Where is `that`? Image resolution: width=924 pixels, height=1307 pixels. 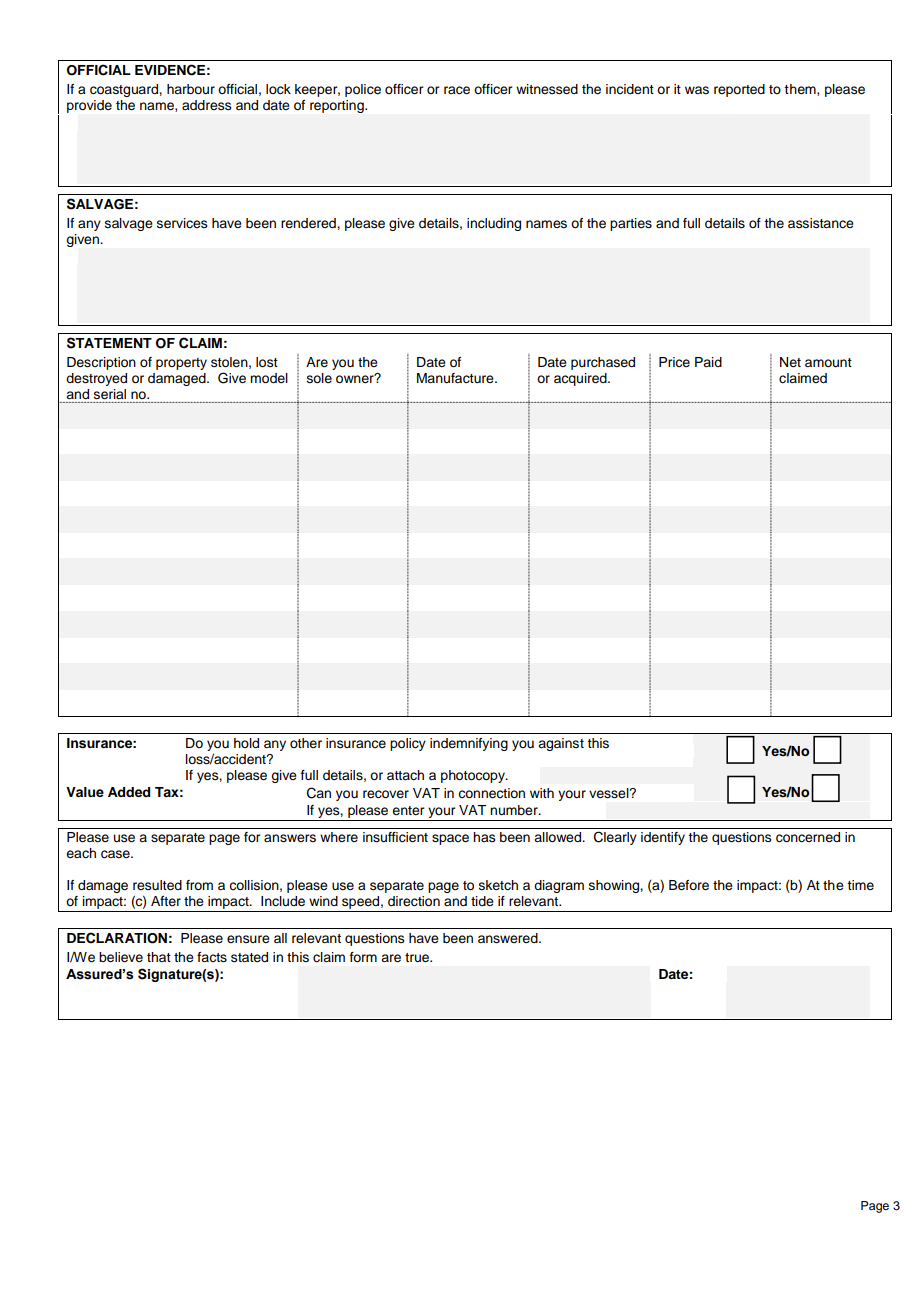
that is located at coordinates (159, 957).
